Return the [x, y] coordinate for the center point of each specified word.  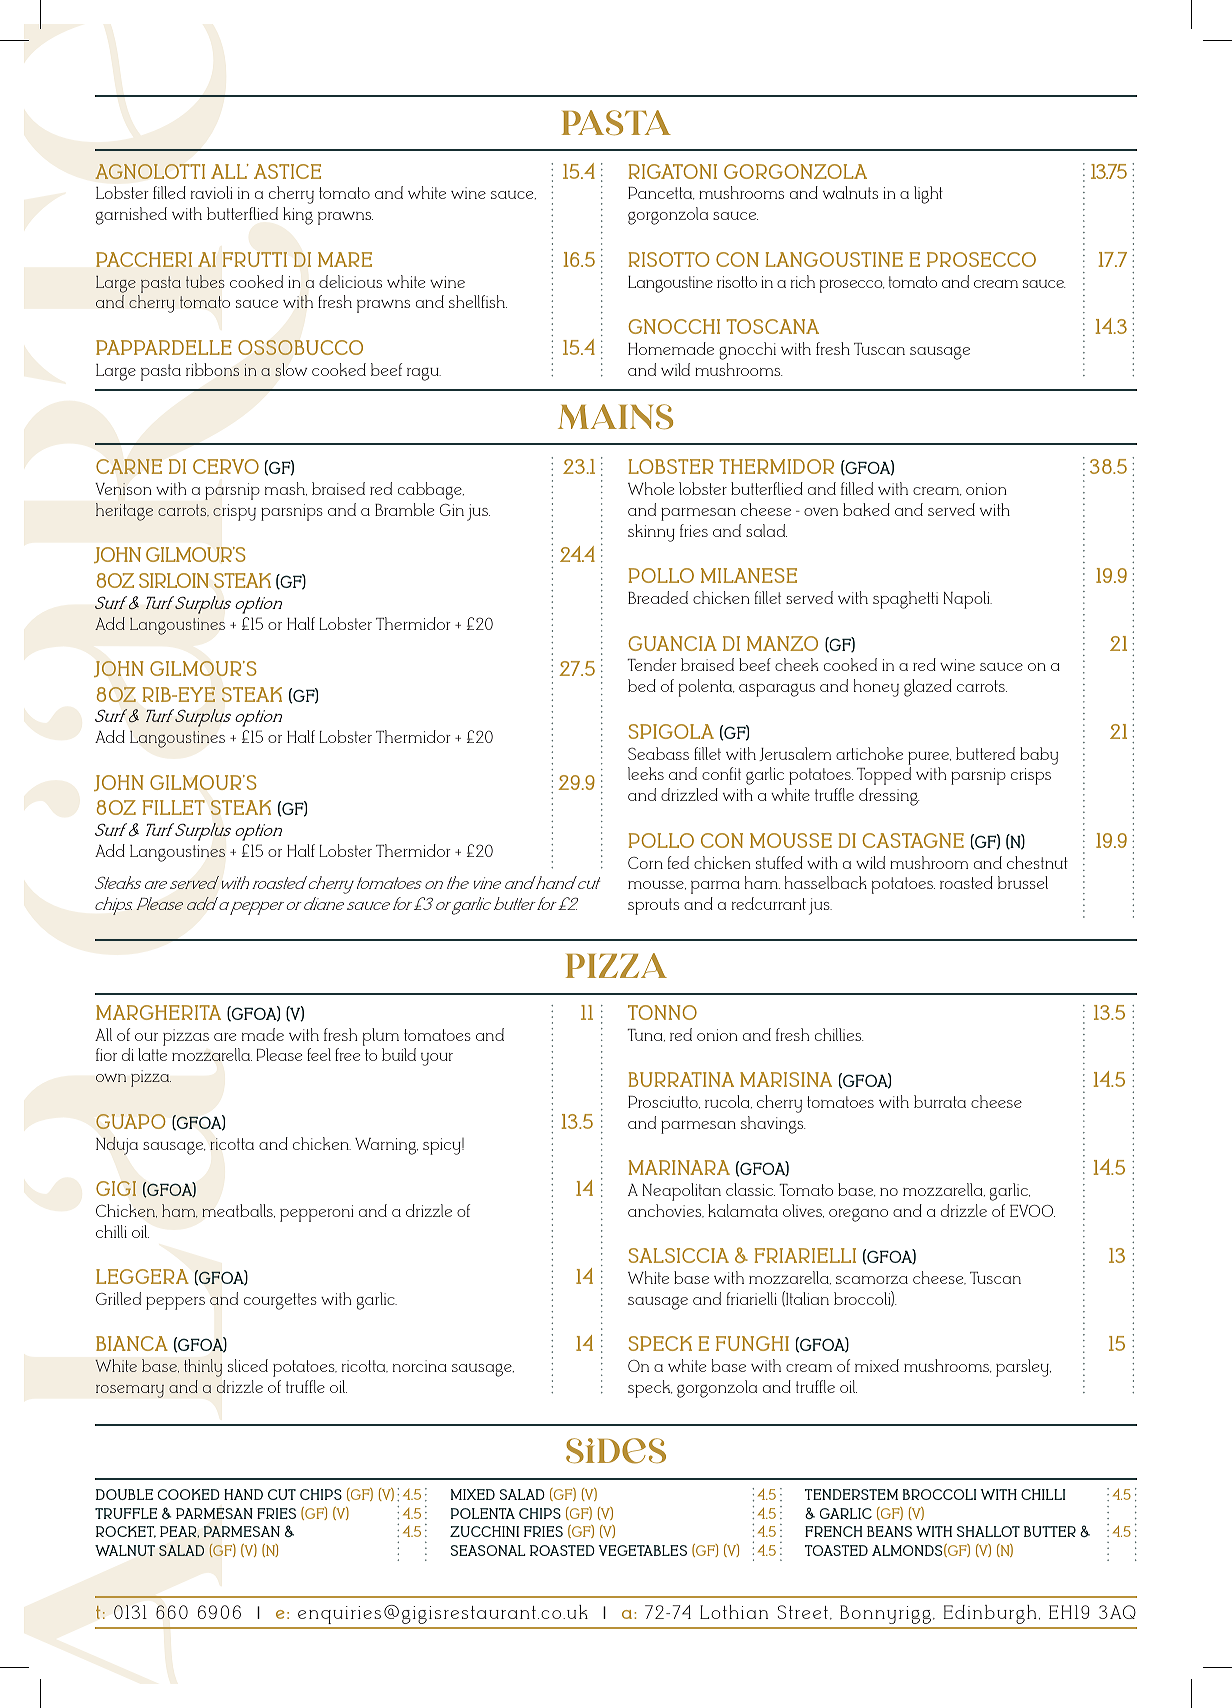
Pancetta [661, 193]
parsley [1023, 1368]
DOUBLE [124, 1494]
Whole [651, 488]
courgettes [280, 1301]
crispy [234, 512]
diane [324, 903]
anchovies [666, 1211]
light [928, 195]
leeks [646, 773]
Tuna [646, 1035]
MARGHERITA [158, 1012]
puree [929, 758]
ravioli [212, 192]
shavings [773, 1125]
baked [866, 509]
